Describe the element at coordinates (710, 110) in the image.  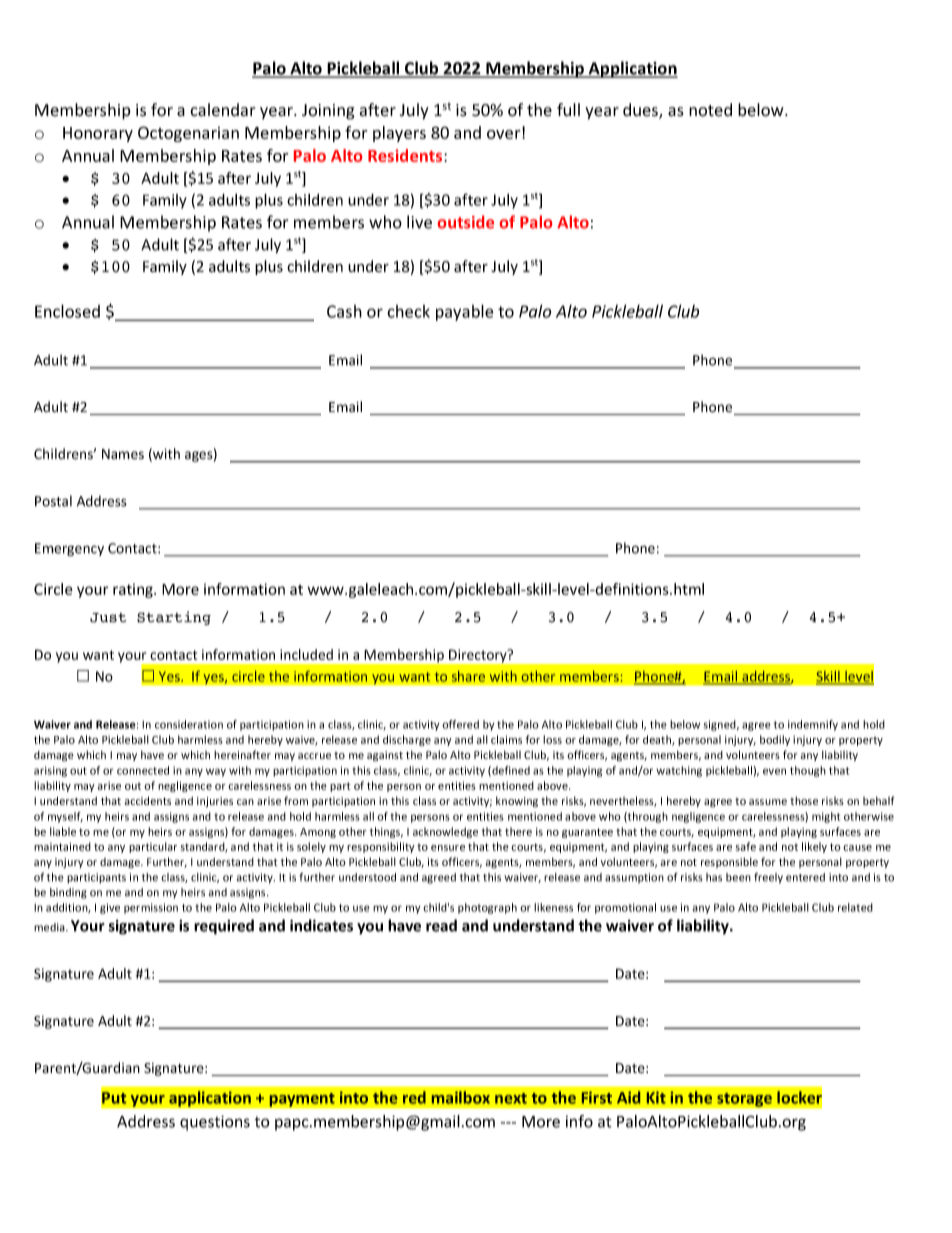
I see `noted` at that location.
